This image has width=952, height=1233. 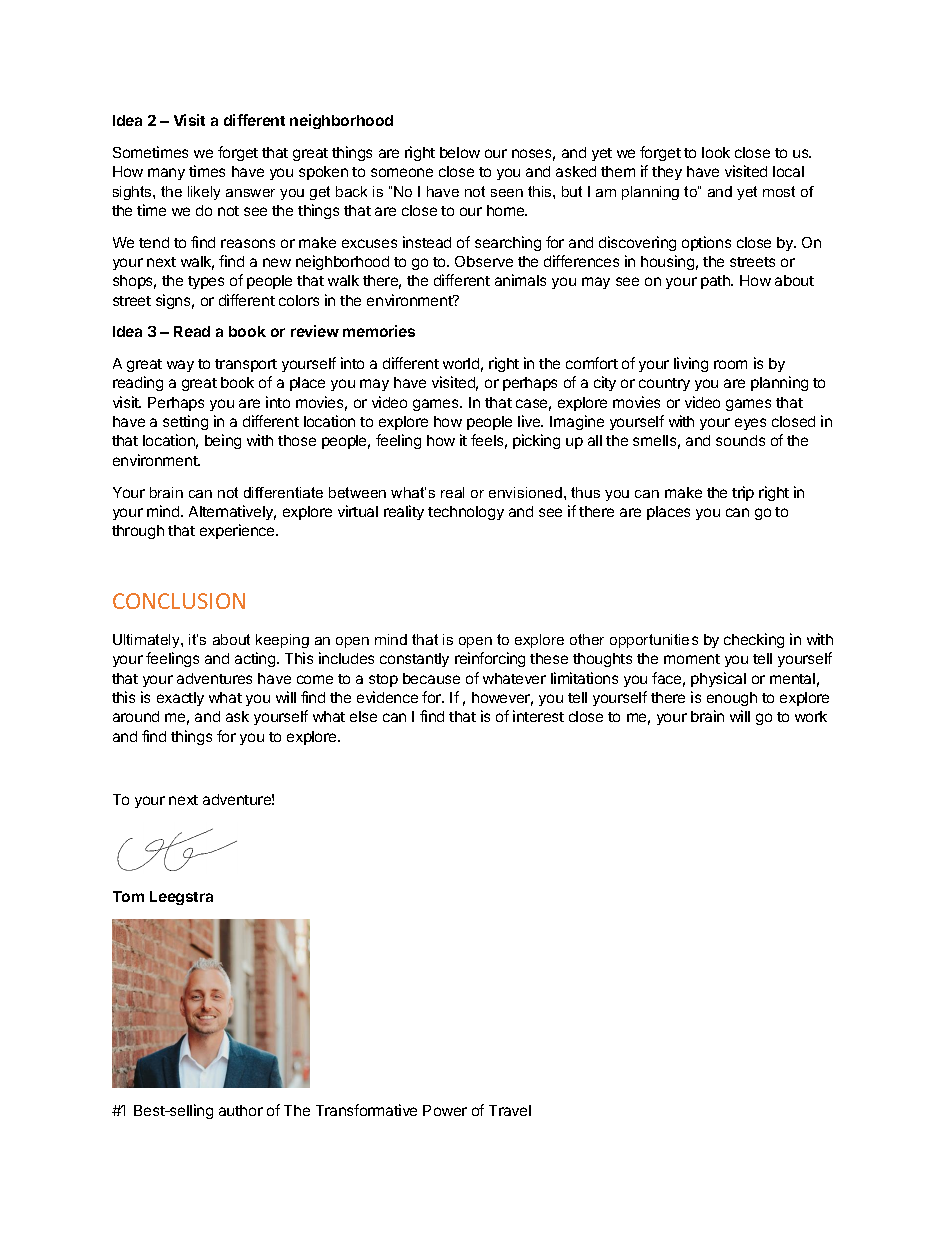 What do you see at coordinates (379, 331) in the image?
I see `memories` at bounding box center [379, 331].
